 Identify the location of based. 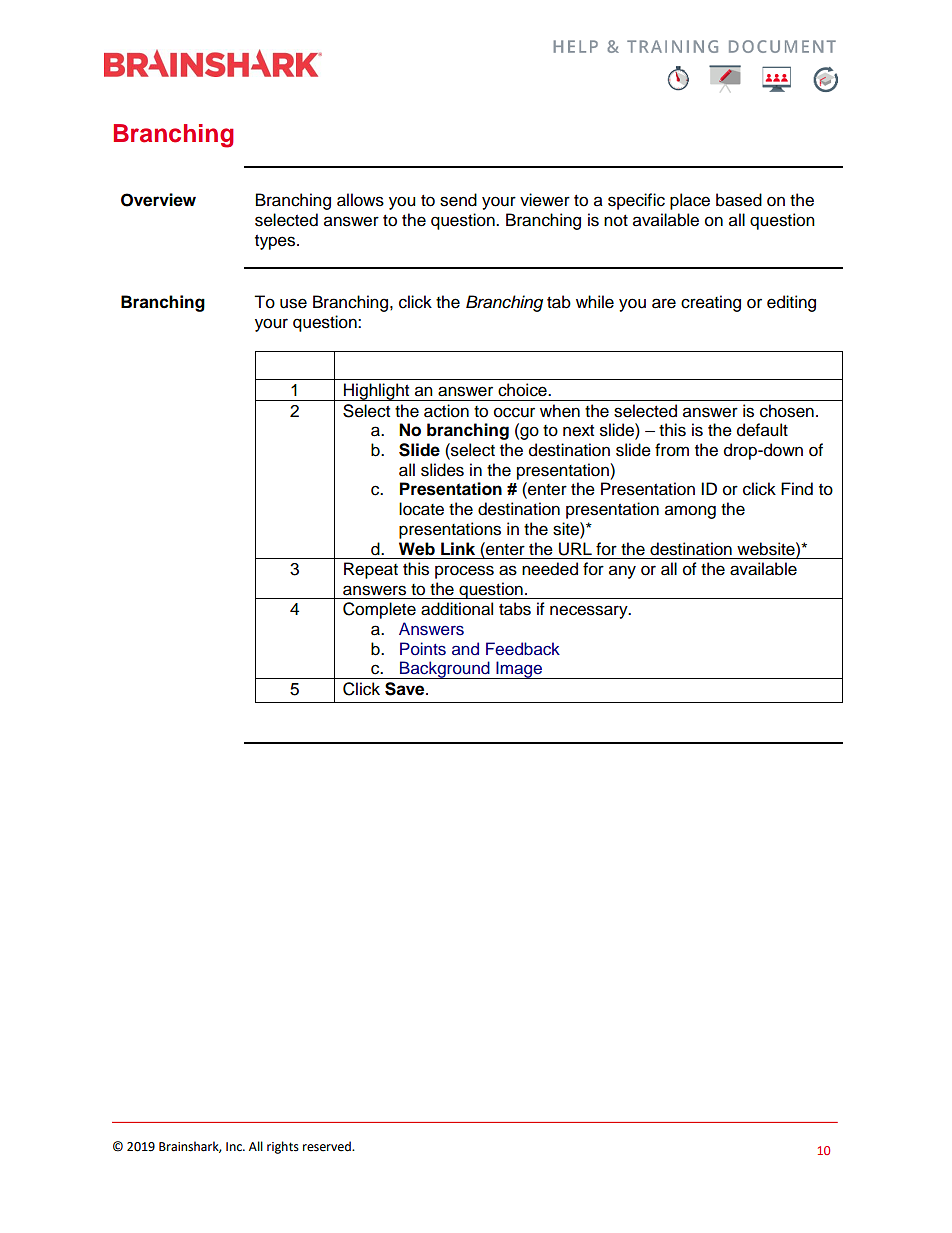
(739, 200).
